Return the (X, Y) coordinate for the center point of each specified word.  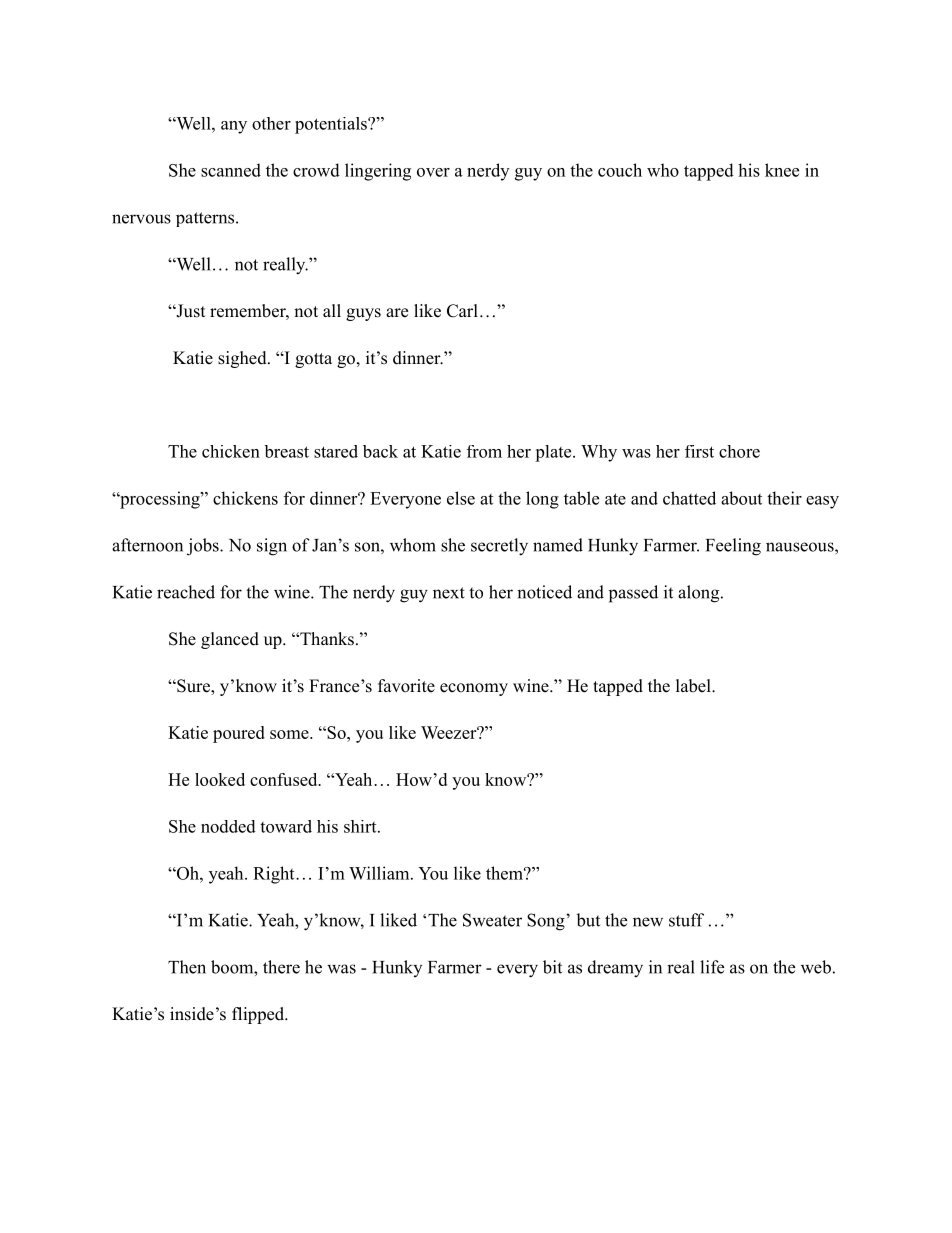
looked (220, 779)
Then (187, 967)
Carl (462, 311)
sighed (243, 359)
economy (474, 689)
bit (552, 967)
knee (782, 170)
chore (739, 451)
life (712, 967)
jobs (204, 547)
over (433, 172)
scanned (231, 170)
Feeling (733, 547)
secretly (499, 547)
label (694, 686)
